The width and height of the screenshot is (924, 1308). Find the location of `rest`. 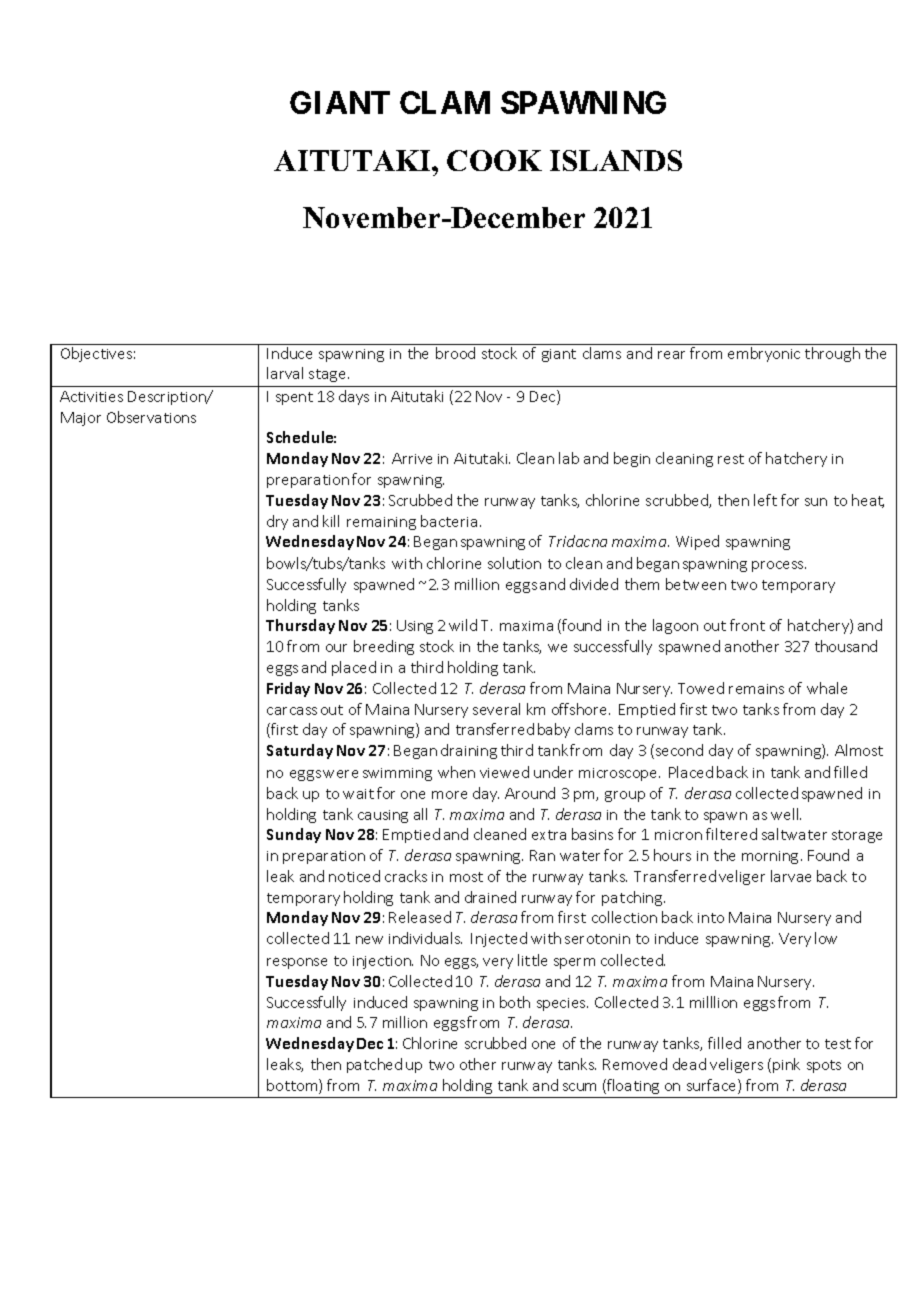

rest is located at coordinates (731, 459).
